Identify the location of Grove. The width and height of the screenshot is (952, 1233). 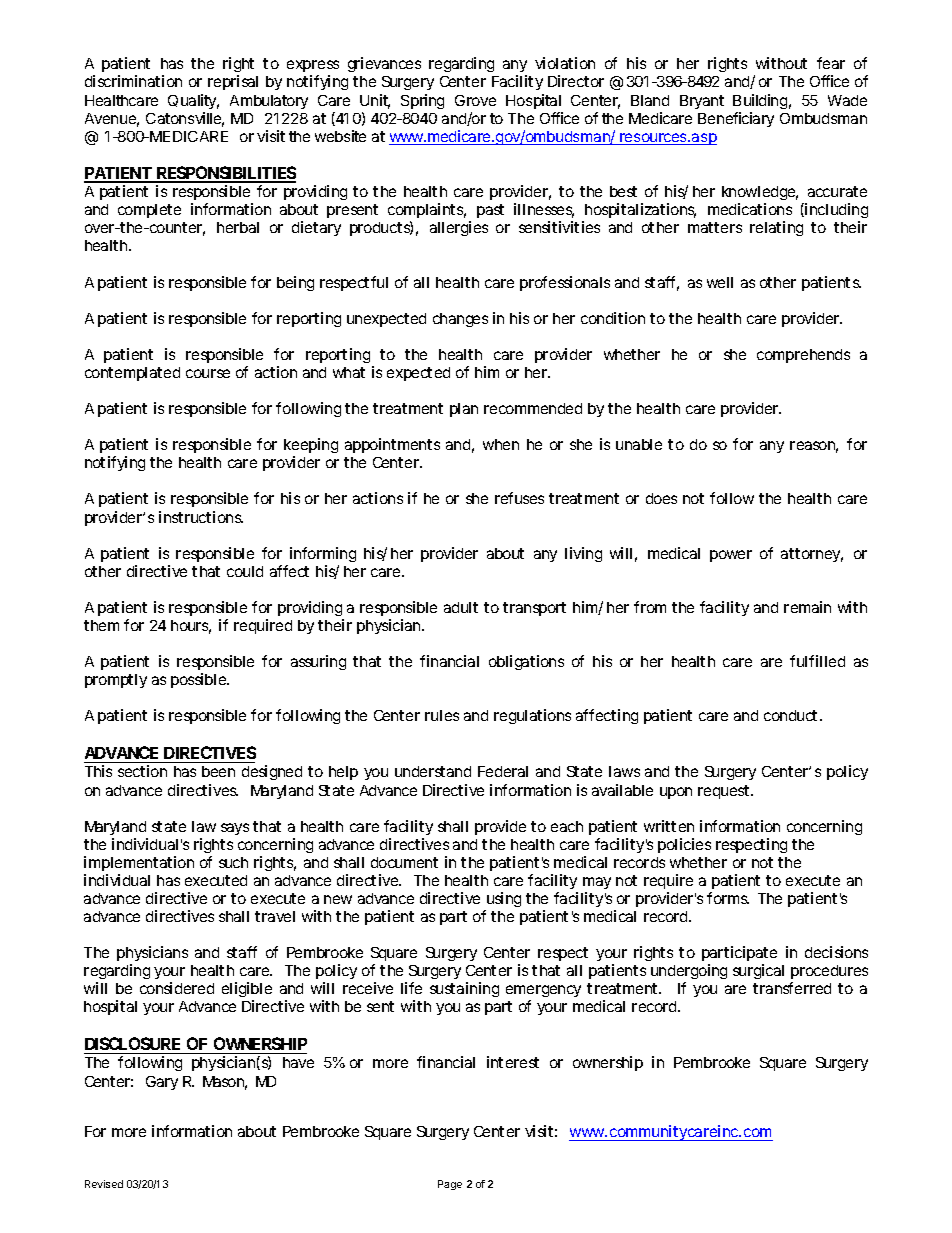
(475, 100).
